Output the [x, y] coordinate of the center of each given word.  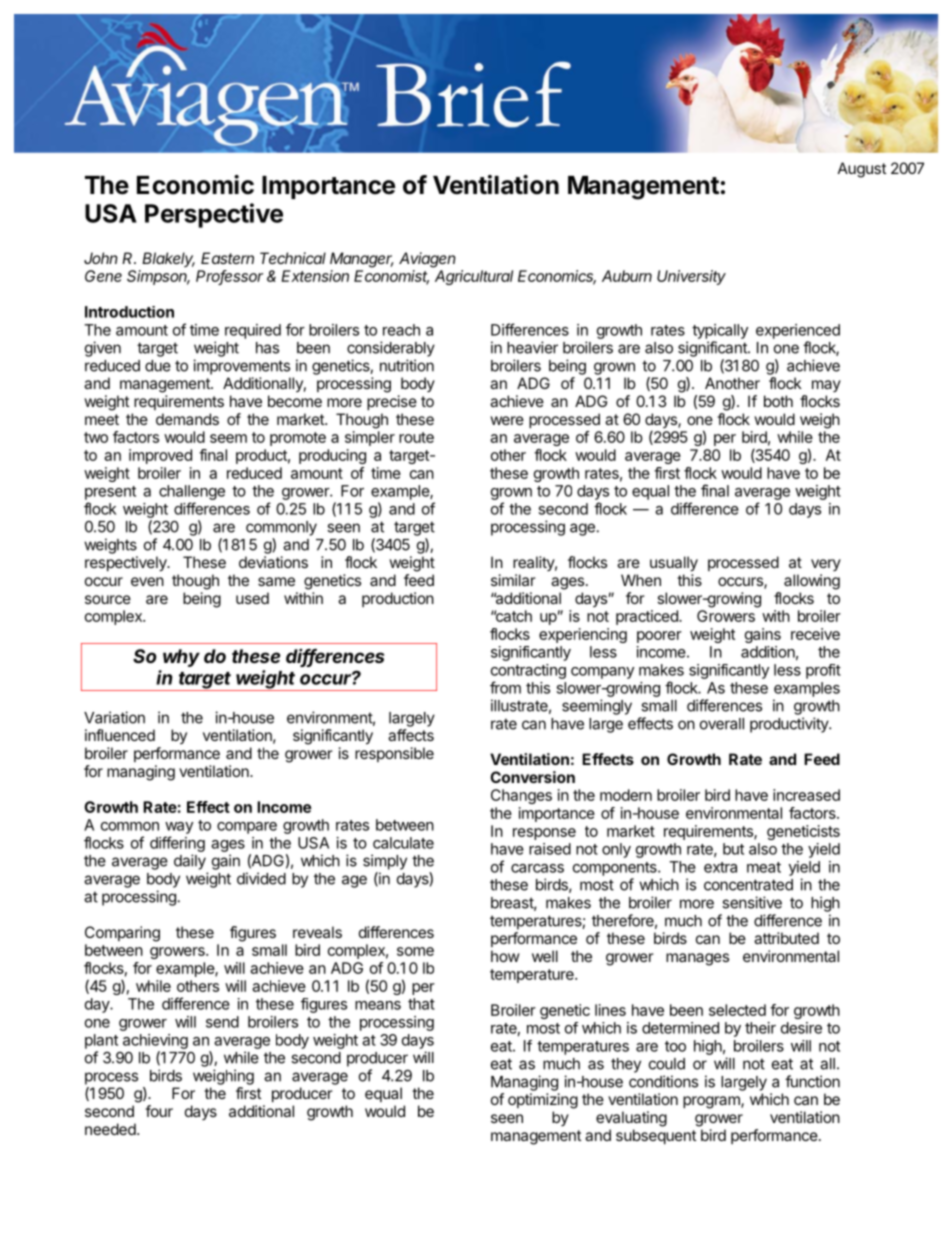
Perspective [214, 215]
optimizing [543, 1101]
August [862, 170]
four [159, 1111]
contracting [528, 671]
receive [815, 634]
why [181, 658]
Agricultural [474, 277]
